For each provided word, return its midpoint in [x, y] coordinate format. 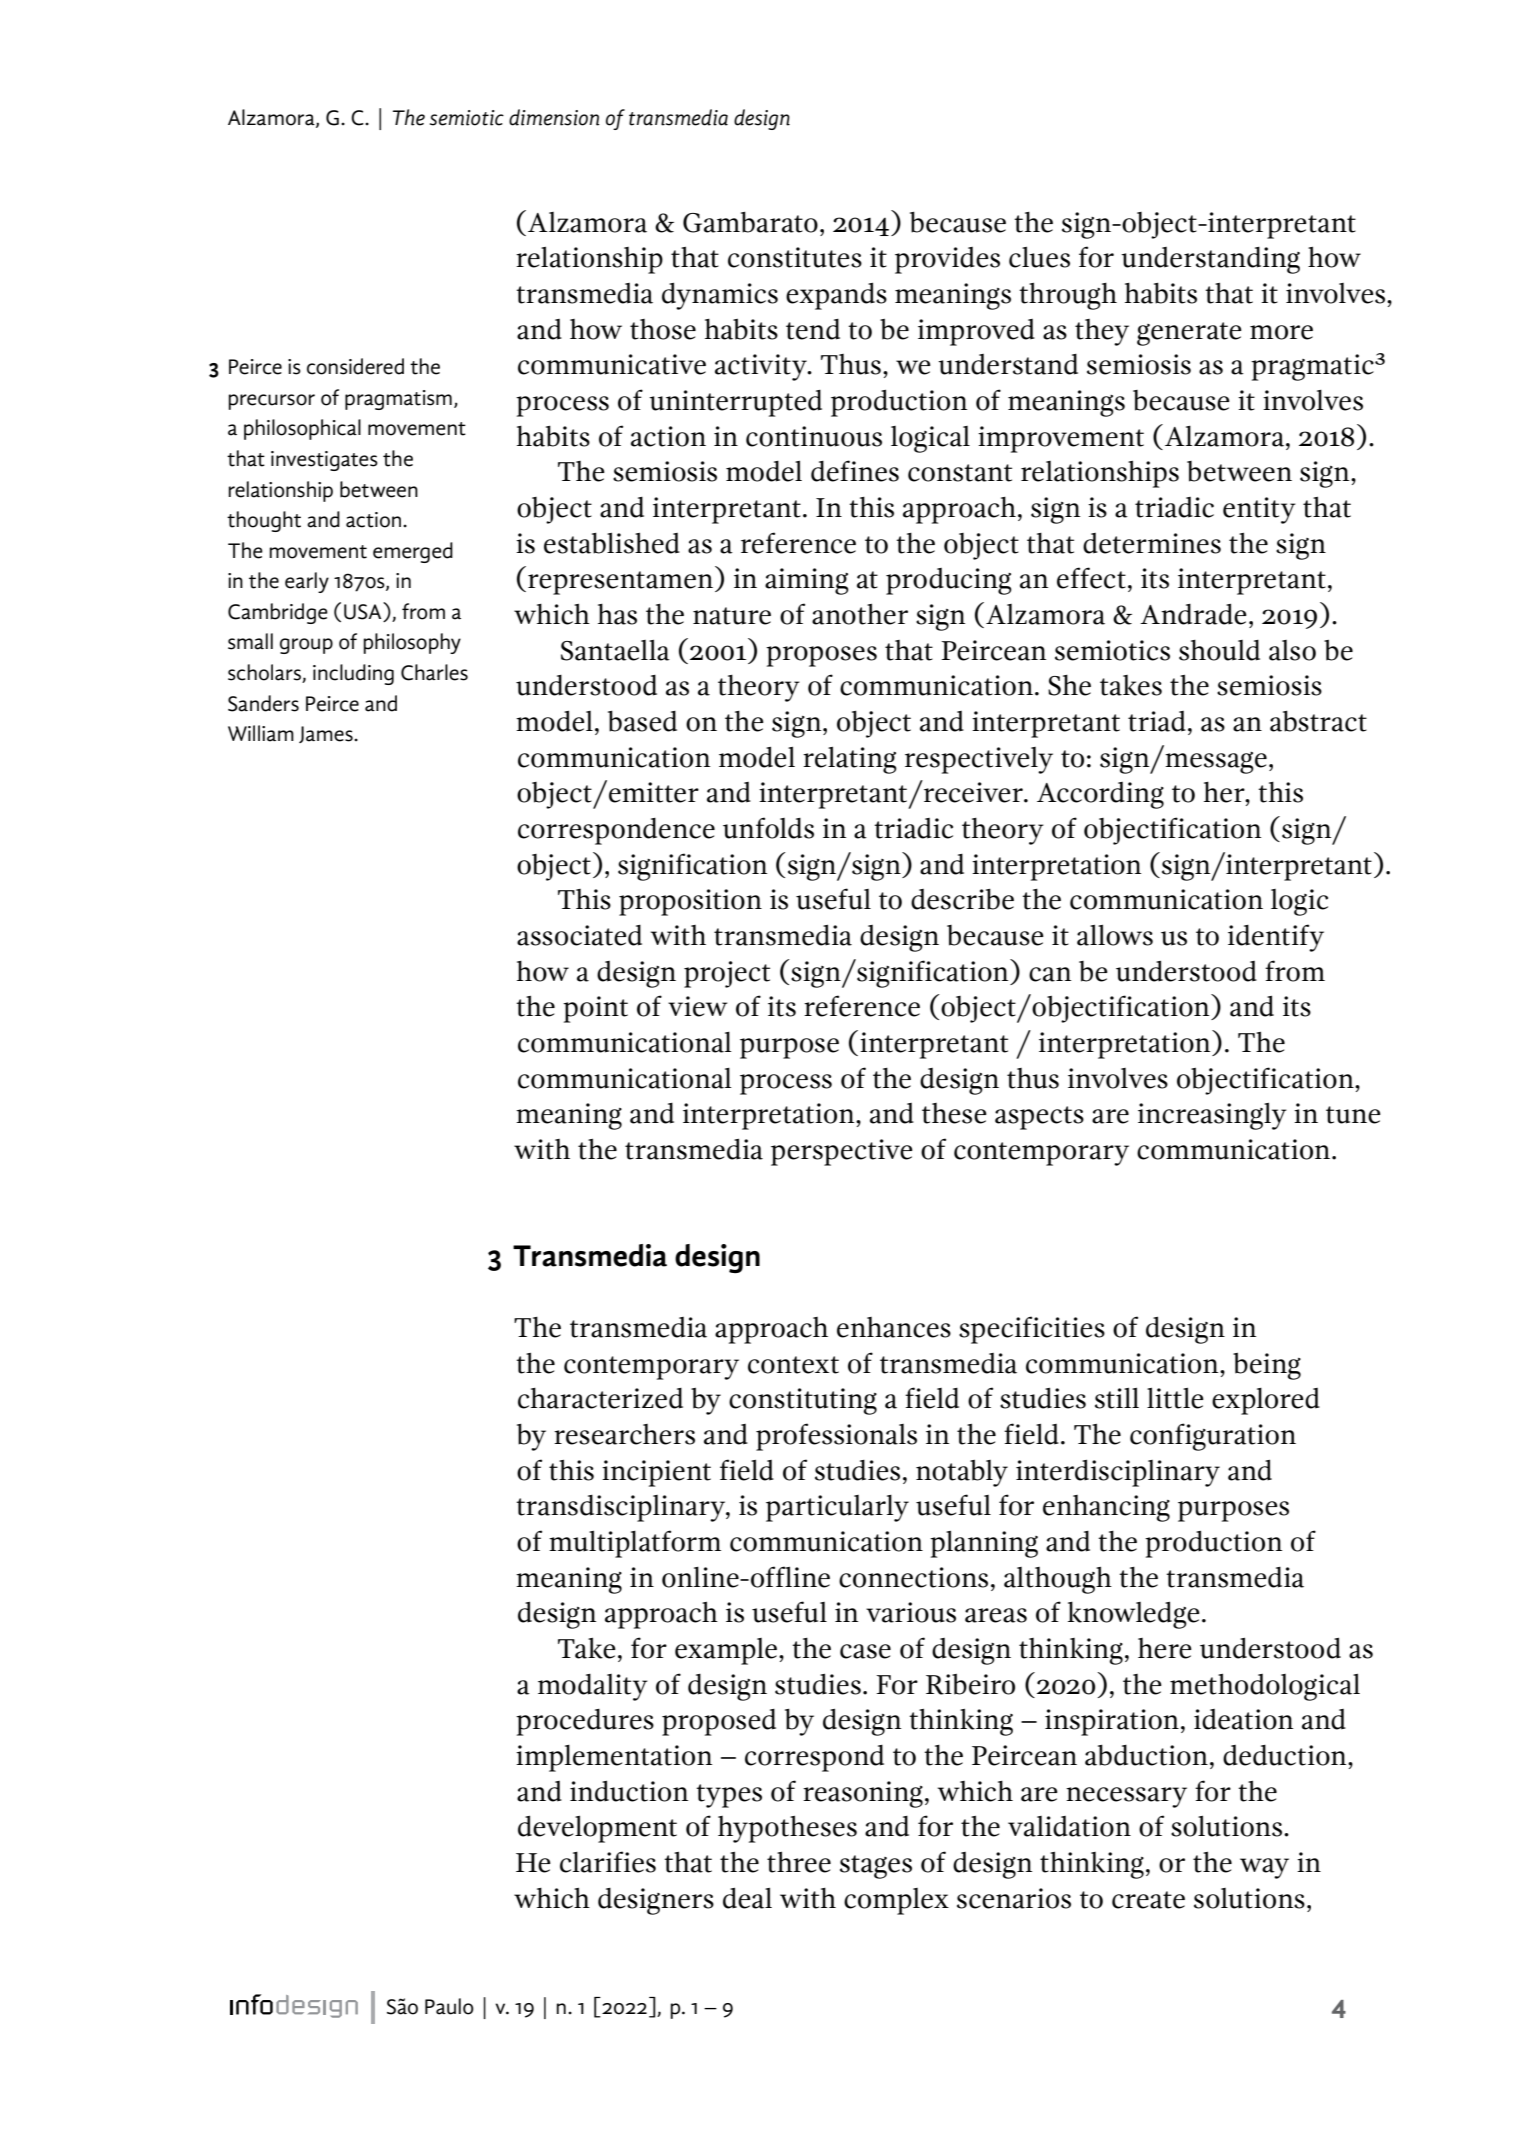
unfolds [768, 828]
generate [1189, 334]
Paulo [449, 2006]
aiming [807, 581]
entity [1259, 510]
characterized [600, 1398]
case [865, 1651]
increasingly [1212, 1116]
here [1165, 1648]
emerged [413, 552]
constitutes [795, 257]
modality [593, 1687]
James [327, 734]
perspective [842, 1152]
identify [1276, 938]
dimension [554, 117]
